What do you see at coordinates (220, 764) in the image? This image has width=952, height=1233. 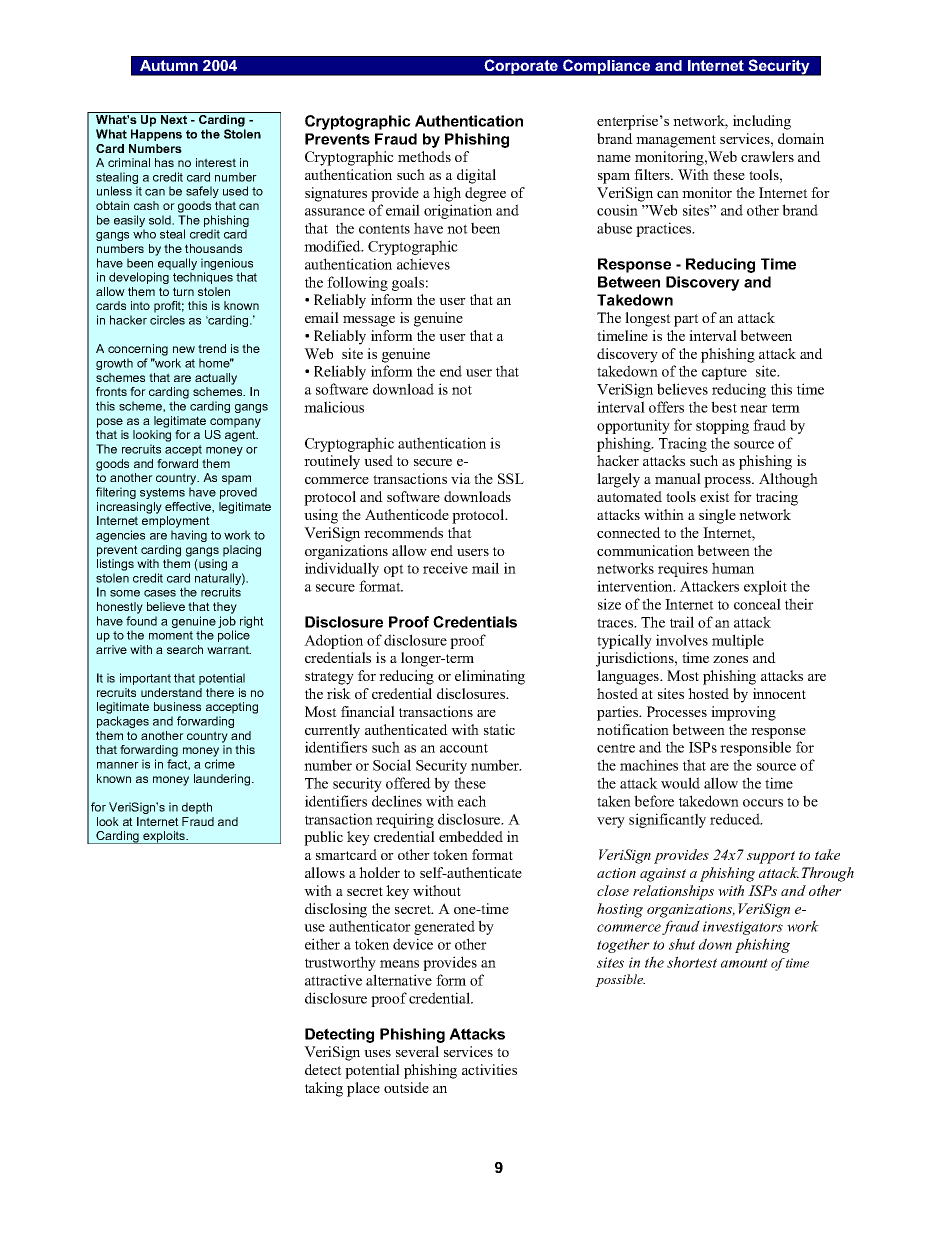 I see `crime` at bounding box center [220, 764].
